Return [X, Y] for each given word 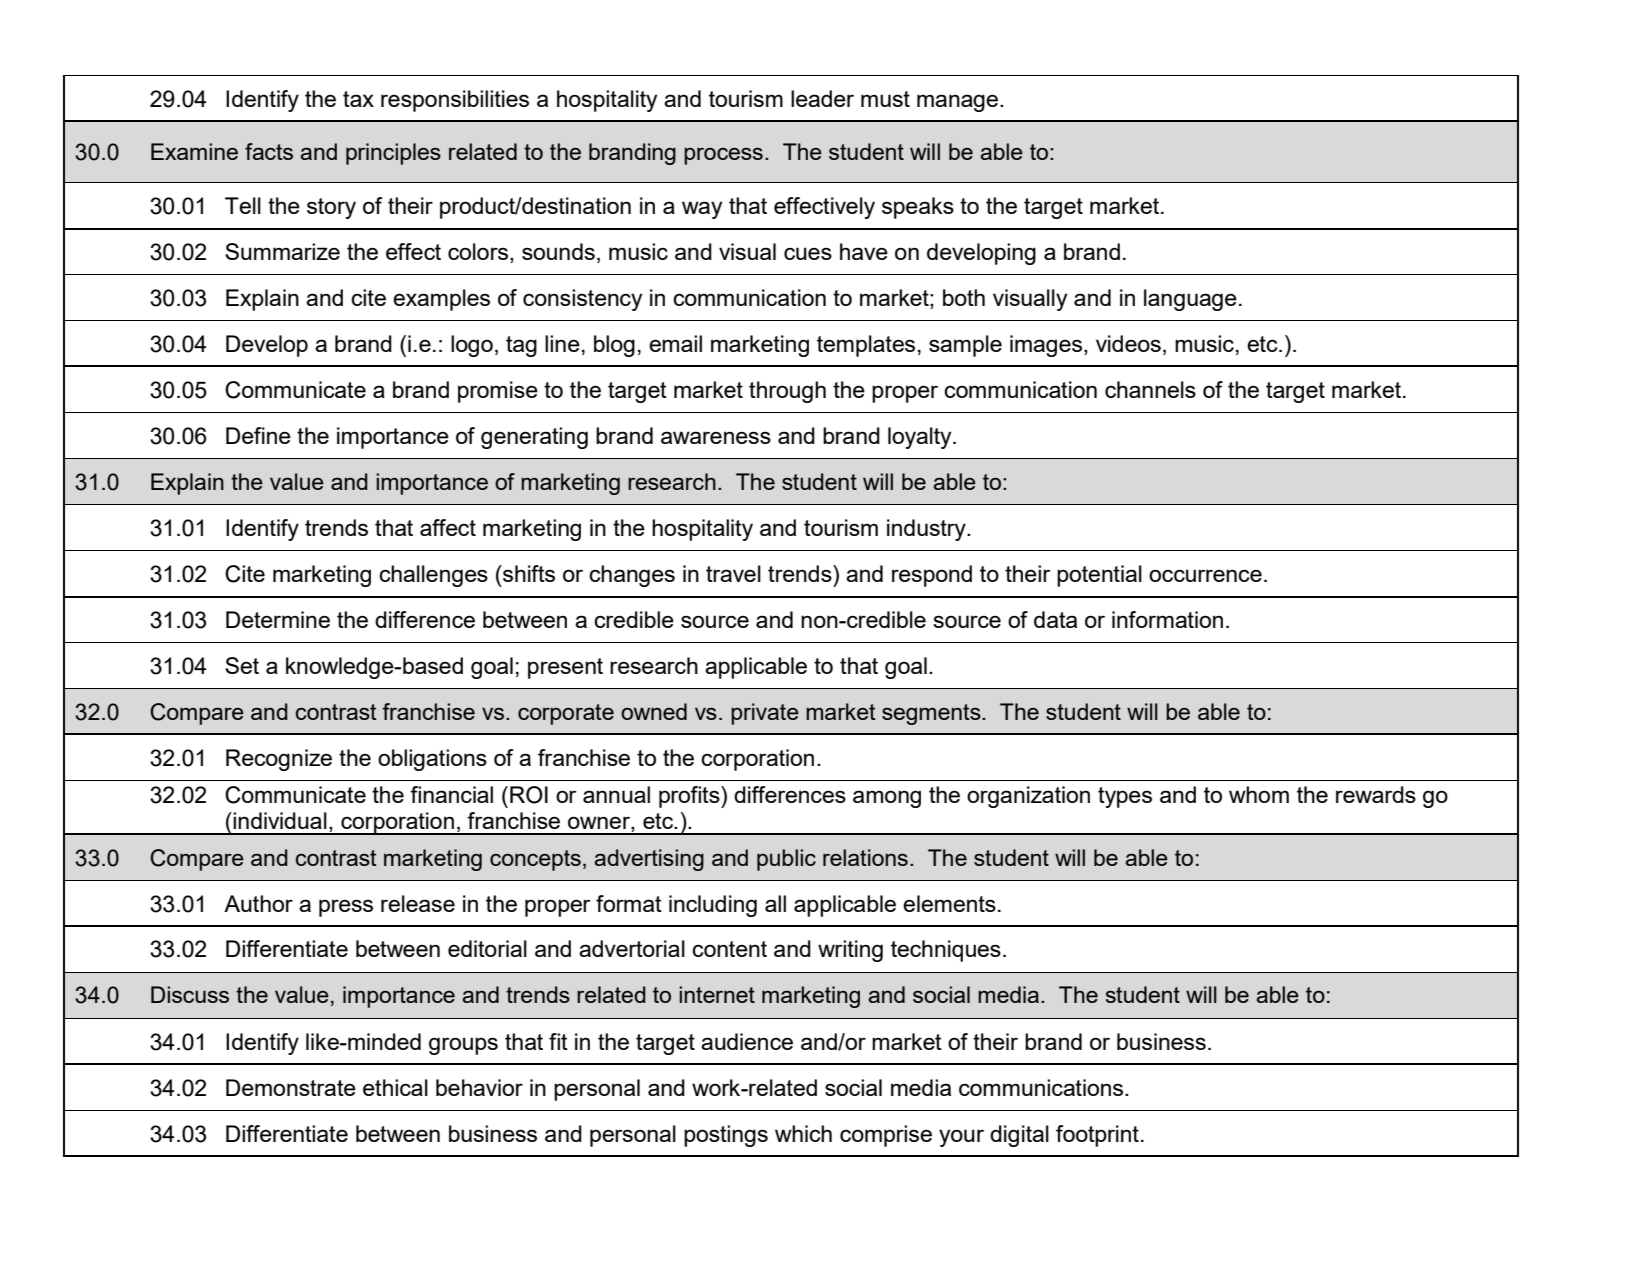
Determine [278, 619]
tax [358, 99]
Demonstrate [291, 1087]
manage [959, 103]
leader [822, 98]
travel [733, 573]
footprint [1097, 1136]
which [803, 1133]
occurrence [1205, 575]
